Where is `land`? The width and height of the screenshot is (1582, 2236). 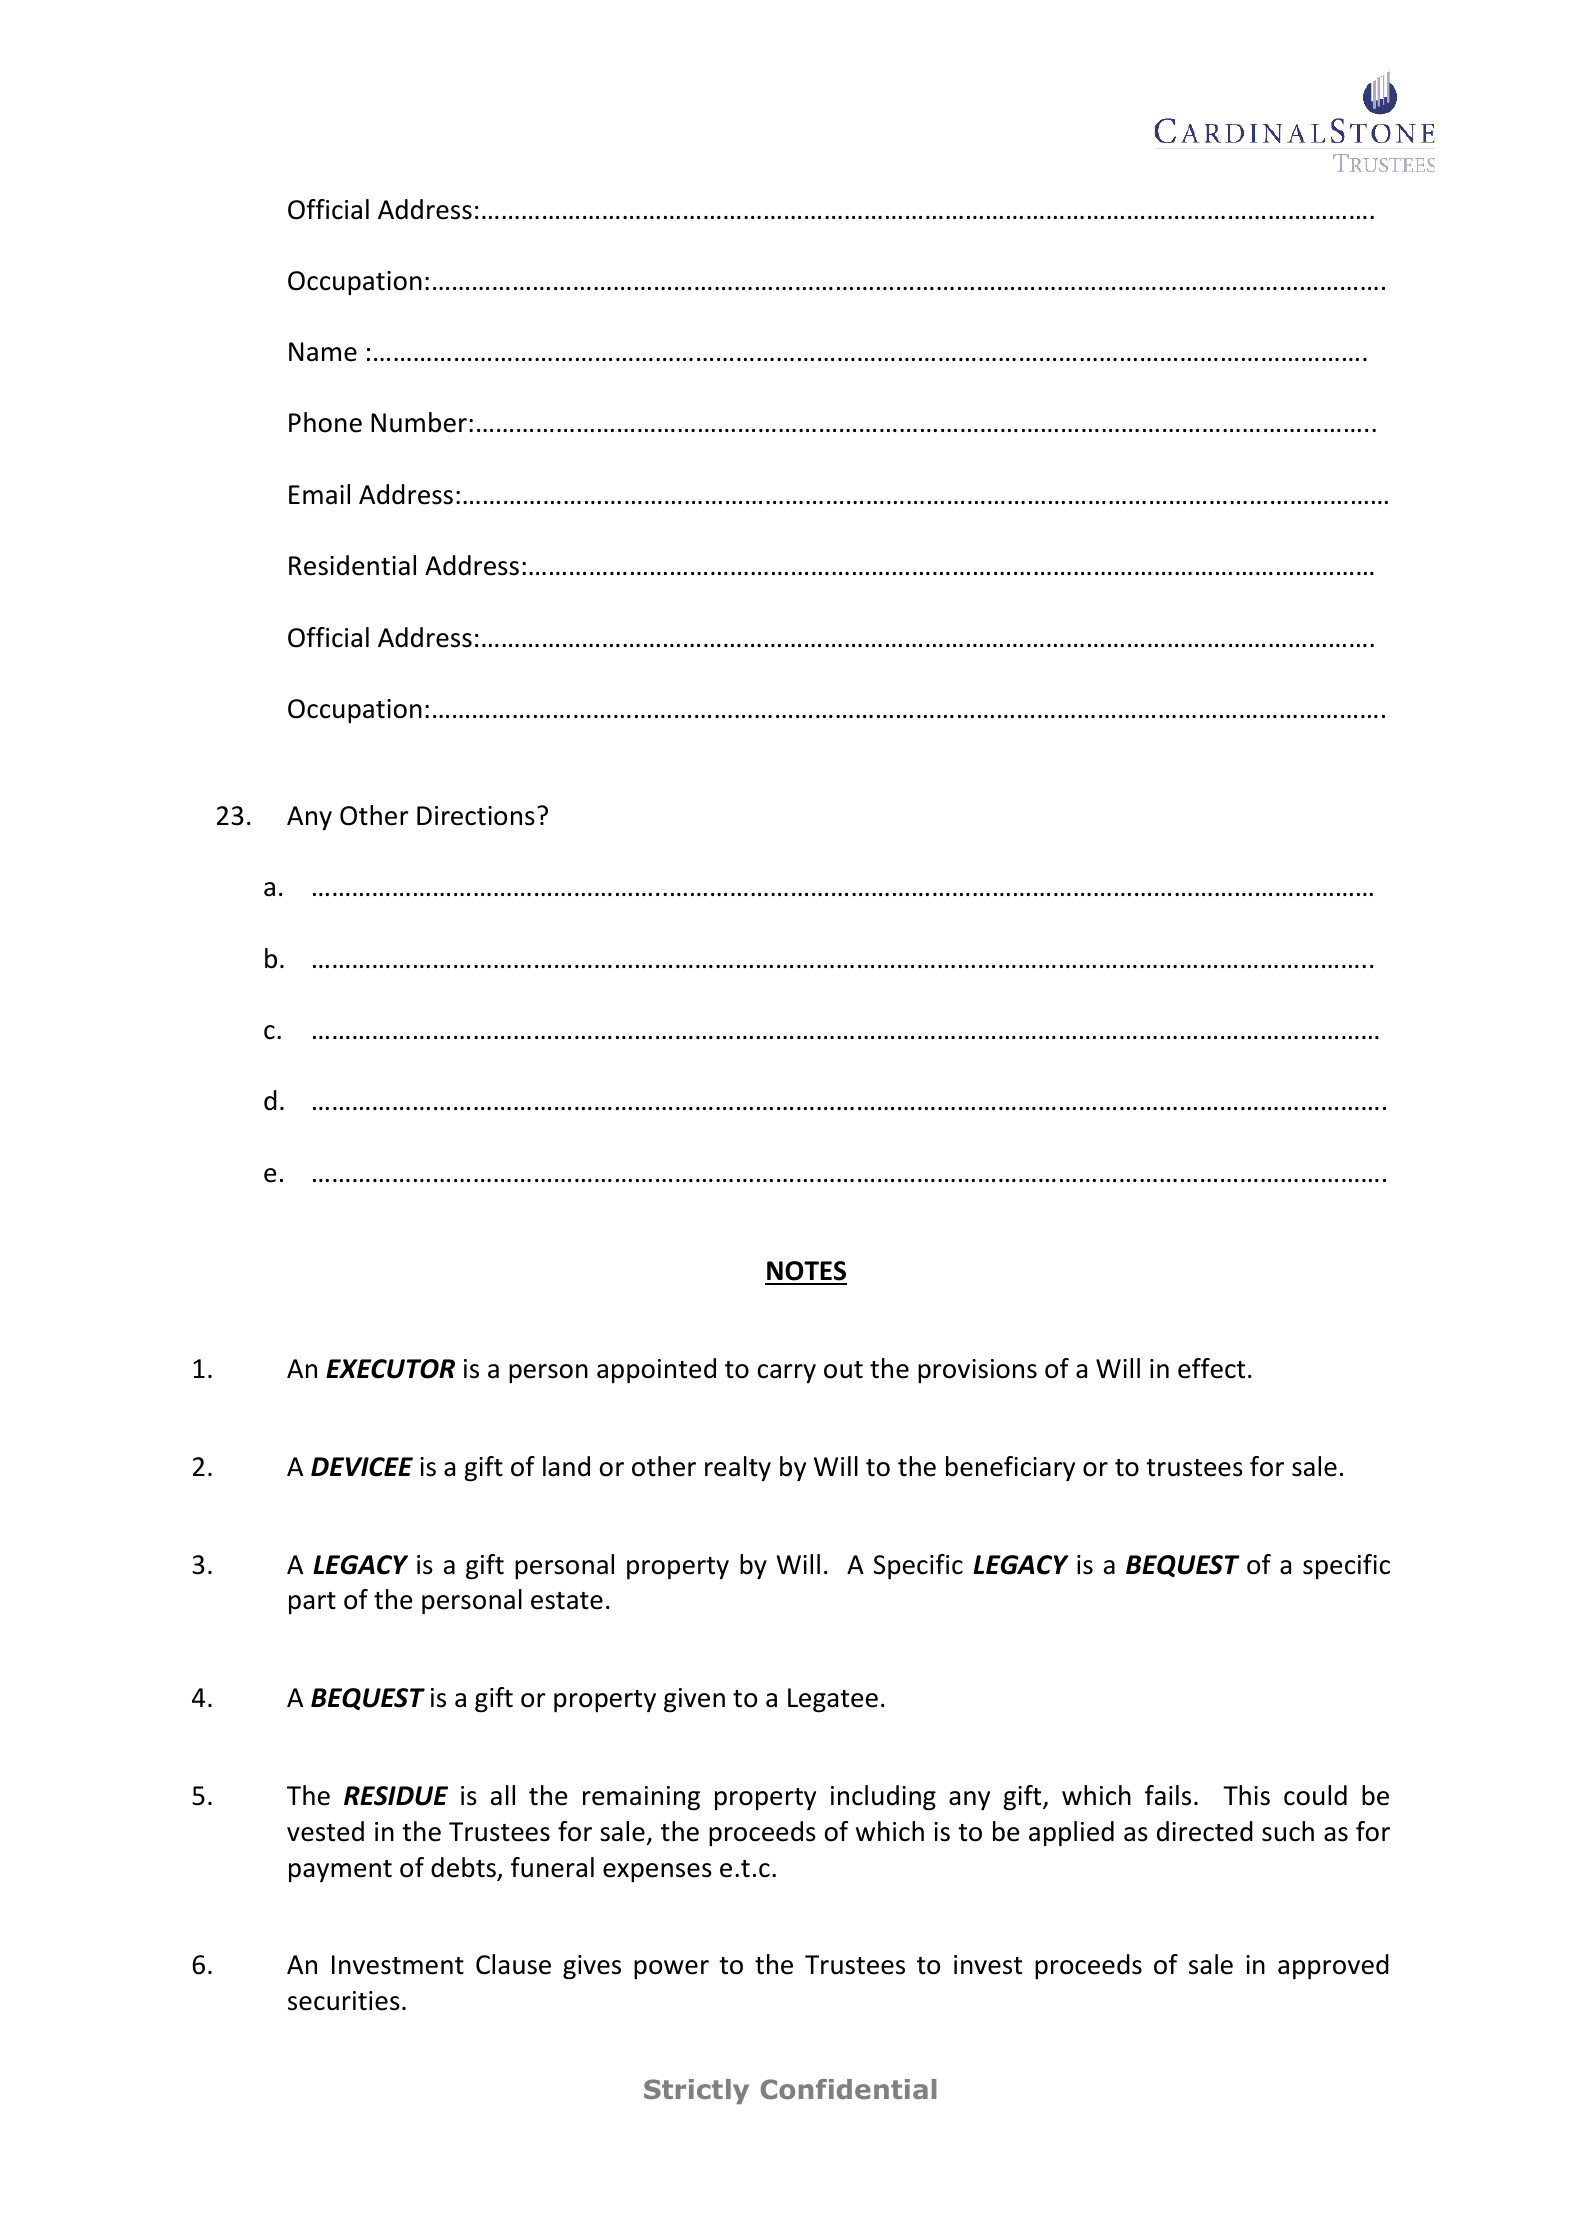 land is located at coordinates (566, 1466).
